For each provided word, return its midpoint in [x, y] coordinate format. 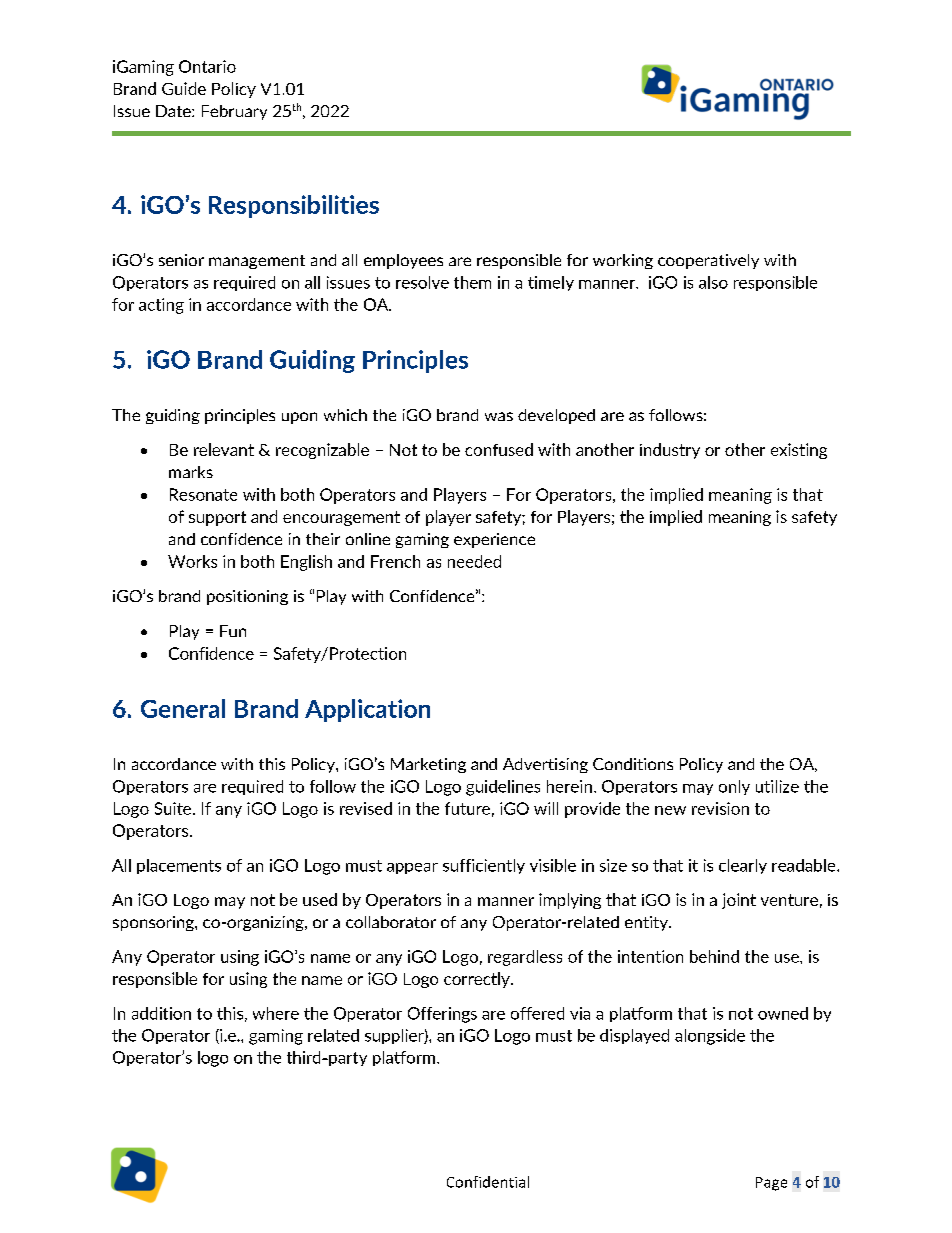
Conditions [633, 764]
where [276, 1013]
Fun [233, 631]
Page [771, 1184]
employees [403, 261]
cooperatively [708, 261]
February [234, 112]
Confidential [488, 1182]
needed [474, 561]
